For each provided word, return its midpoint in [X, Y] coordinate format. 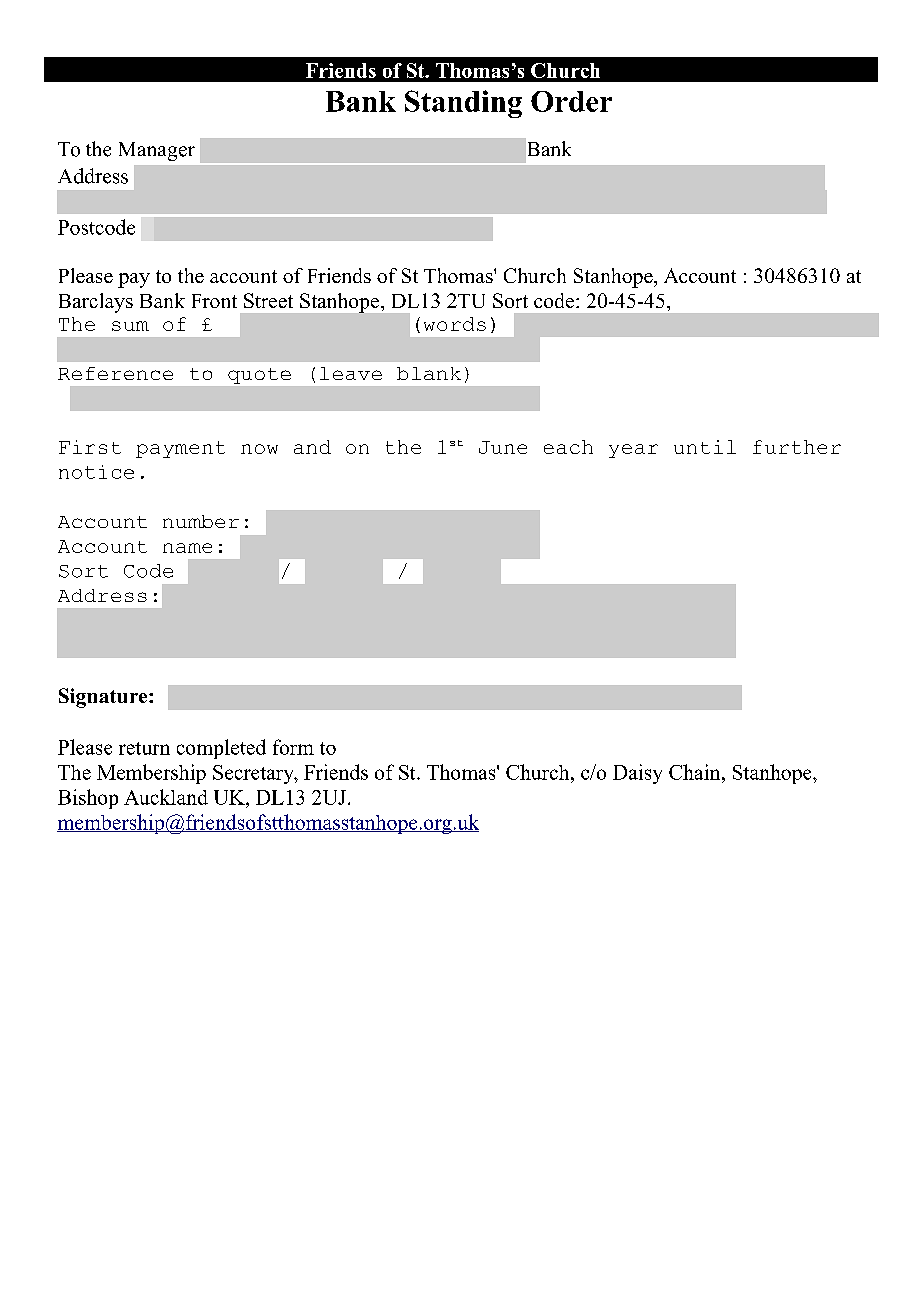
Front [214, 301]
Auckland [166, 797]
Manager [157, 151]
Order [571, 101]
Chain [696, 772]
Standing [463, 104]
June [503, 447]
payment [180, 449]
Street [268, 300]
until [705, 447]
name [187, 548]
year [633, 451]
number [201, 521]
